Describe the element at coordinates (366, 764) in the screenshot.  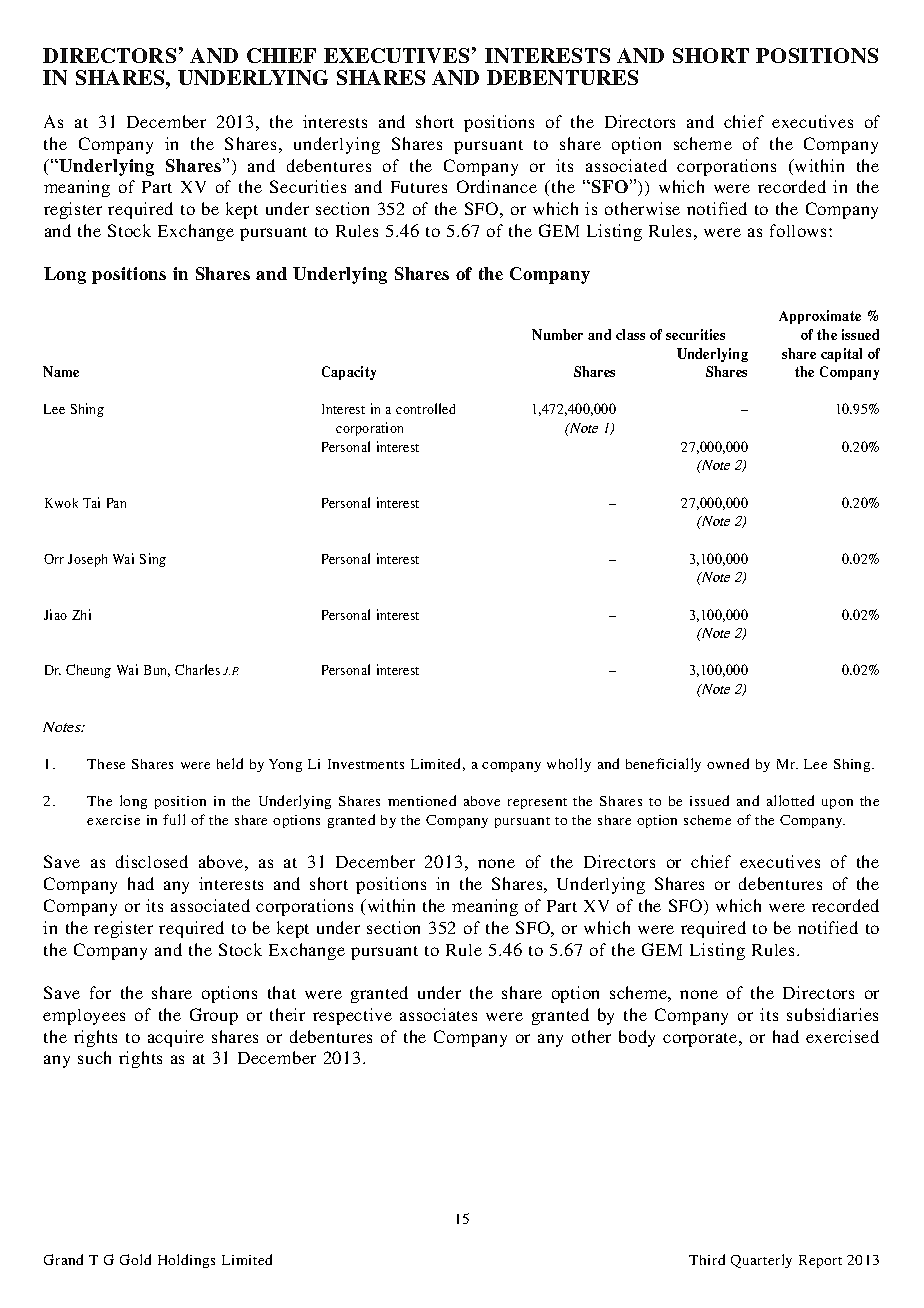
I see `Investments` at that location.
